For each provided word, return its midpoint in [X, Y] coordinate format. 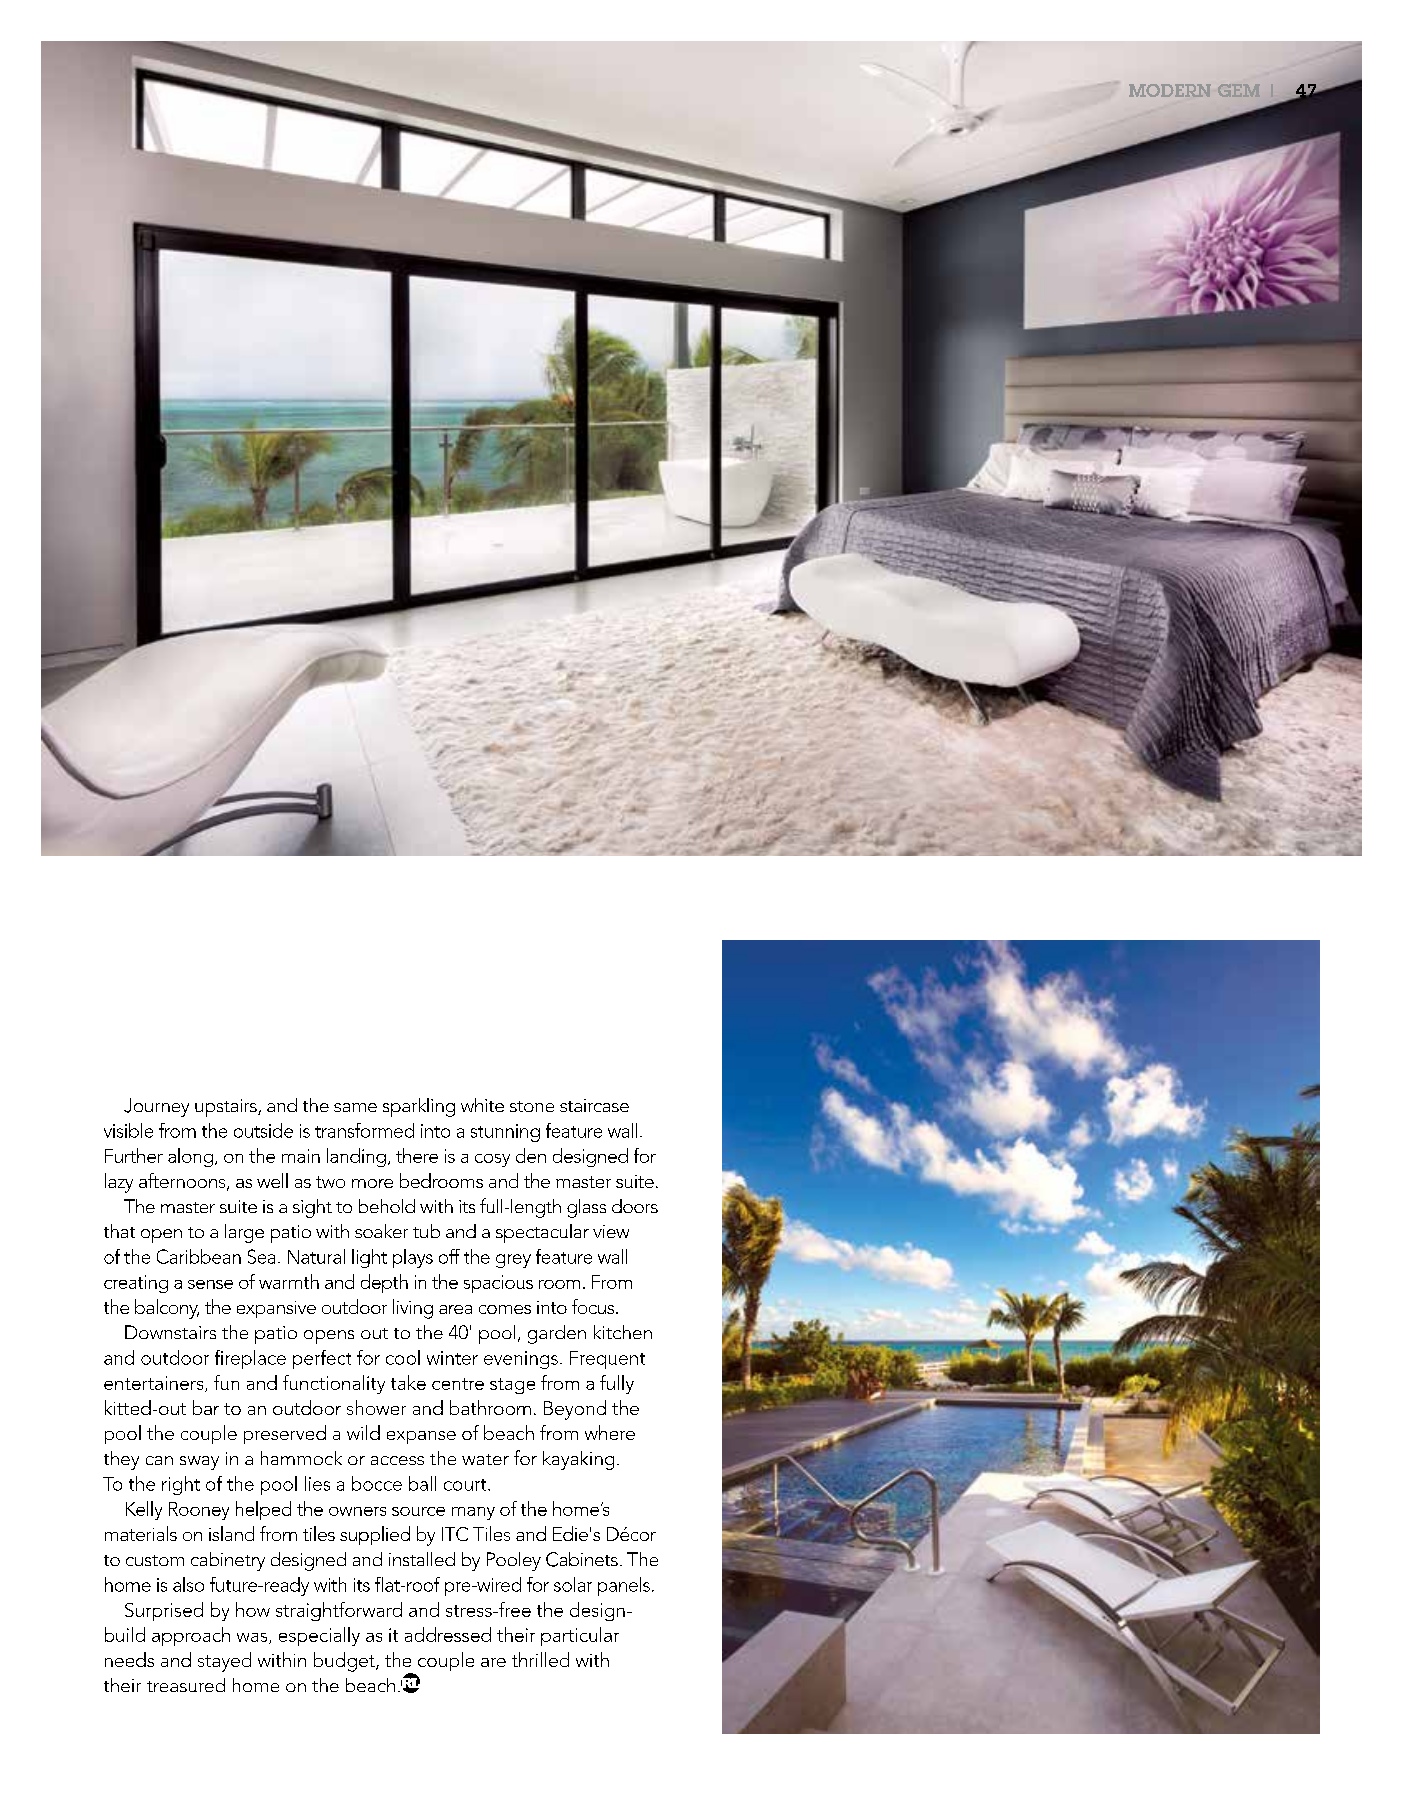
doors [635, 1206]
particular [580, 1636]
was [253, 1638]
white [482, 1105]
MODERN [1170, 90]
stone [532, 1106]
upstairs [227, 1108]
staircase [594, 1105]
